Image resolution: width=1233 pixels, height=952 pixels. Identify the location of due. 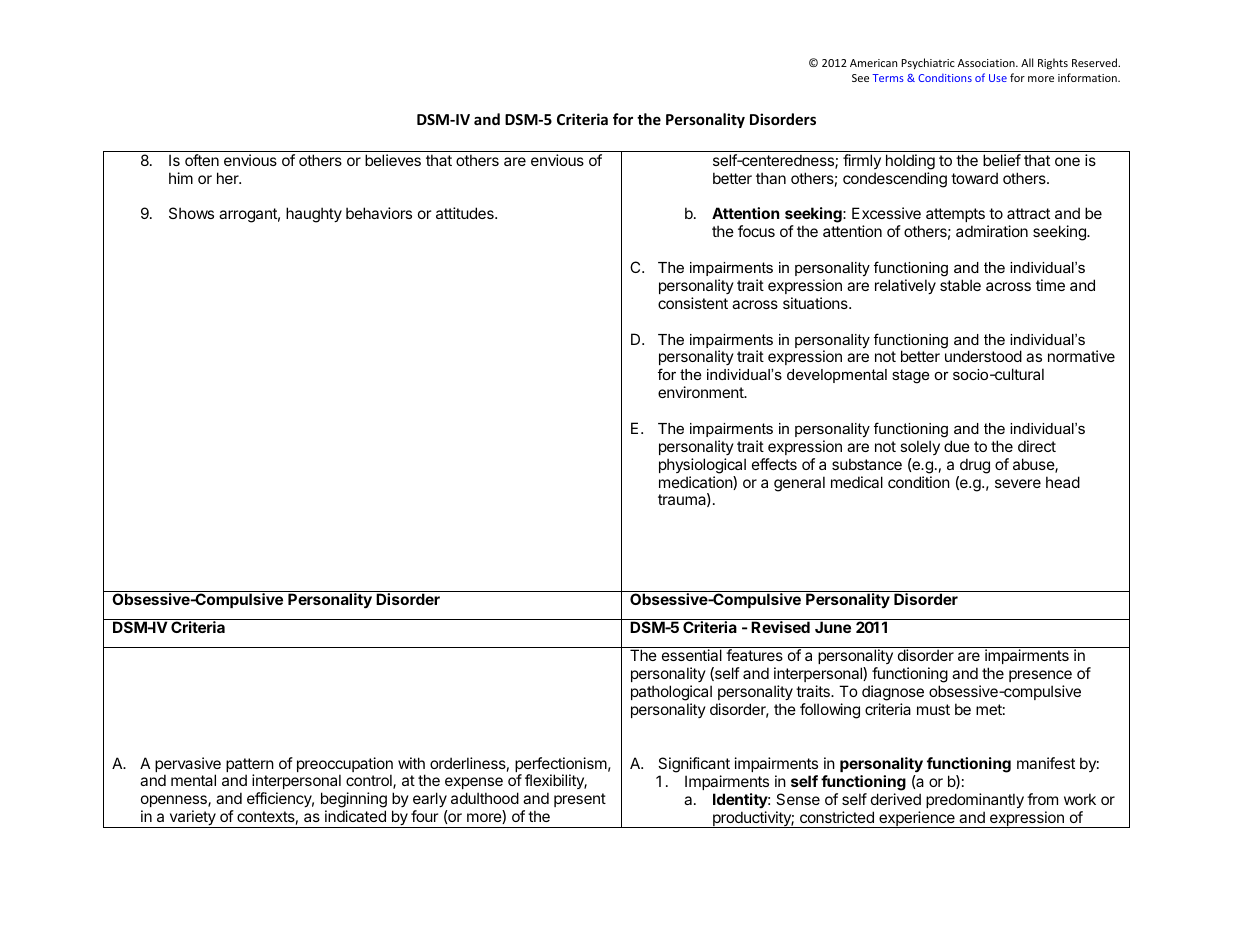
(957, 446).
